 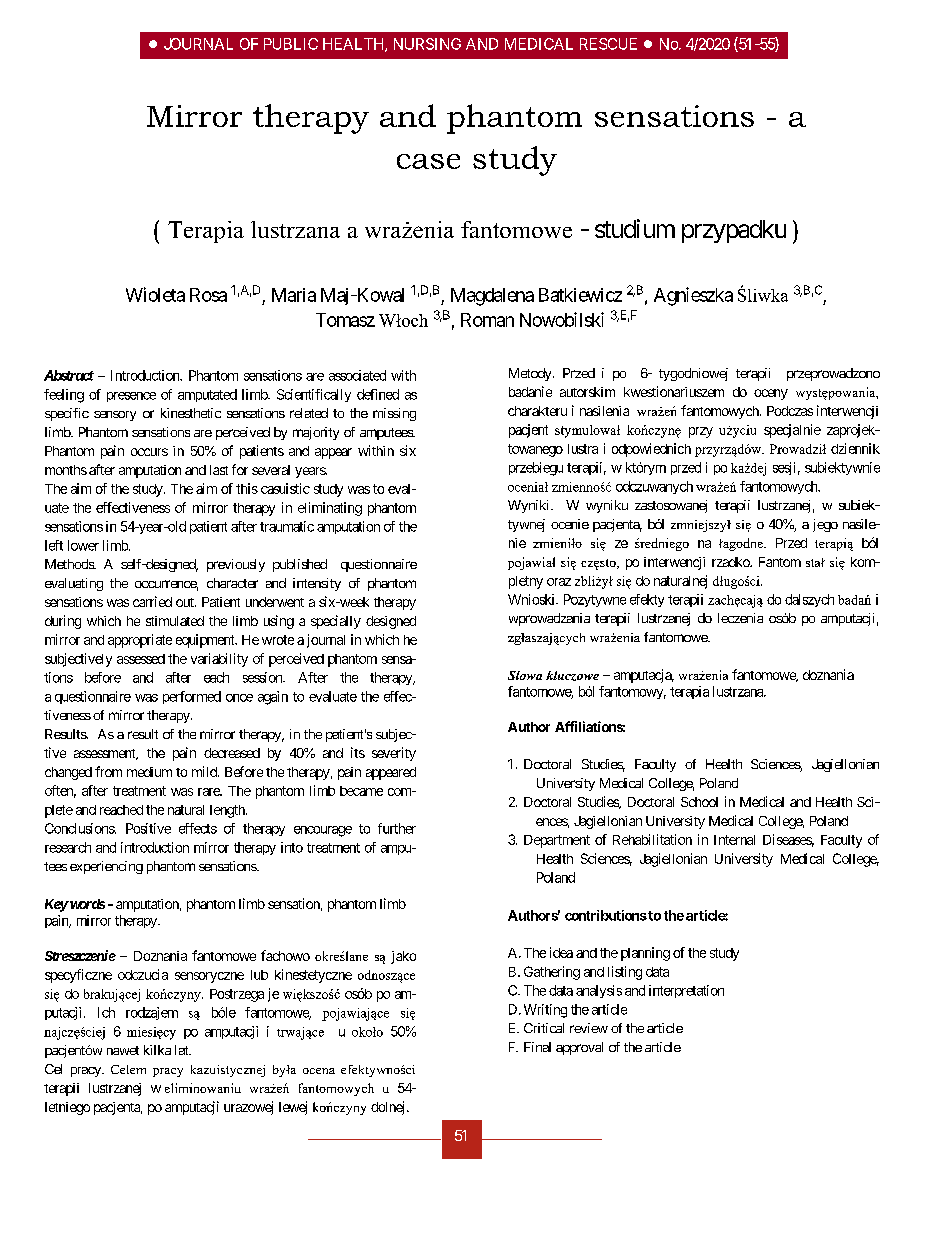 I want to click on Agnieszka, so click(x=693, y=296).
